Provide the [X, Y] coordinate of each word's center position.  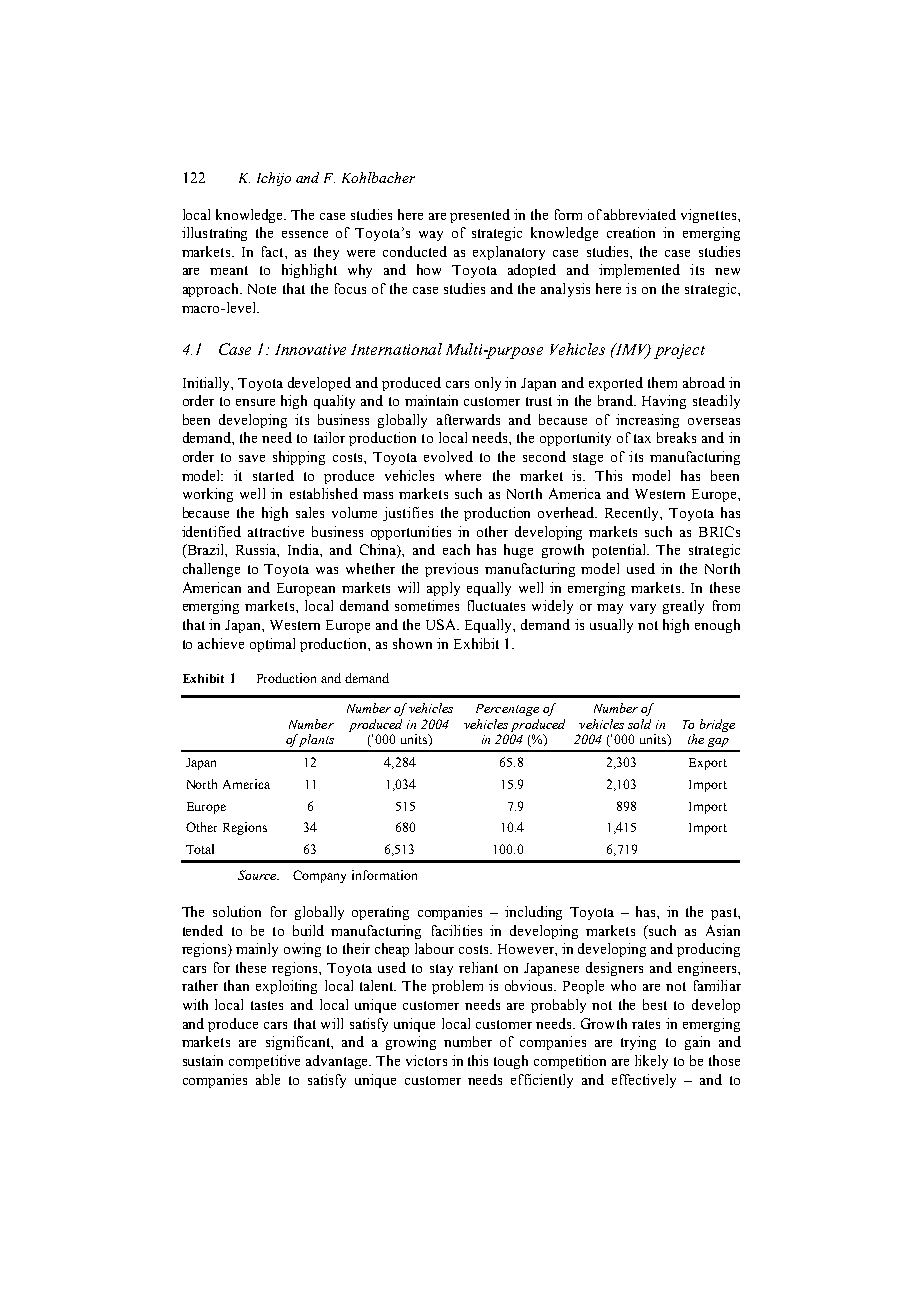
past [725, 914]
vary [643, 609]
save [252, 458]
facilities [457, 930]
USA [442, 624]
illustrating [214, 234]
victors [426, 1060]
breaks [676, 437]
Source [258, 875]
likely [651, 1062]
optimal [272, 645]
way [431, 236]
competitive [264, 1062]
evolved [448, 456]
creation [631, 232]
